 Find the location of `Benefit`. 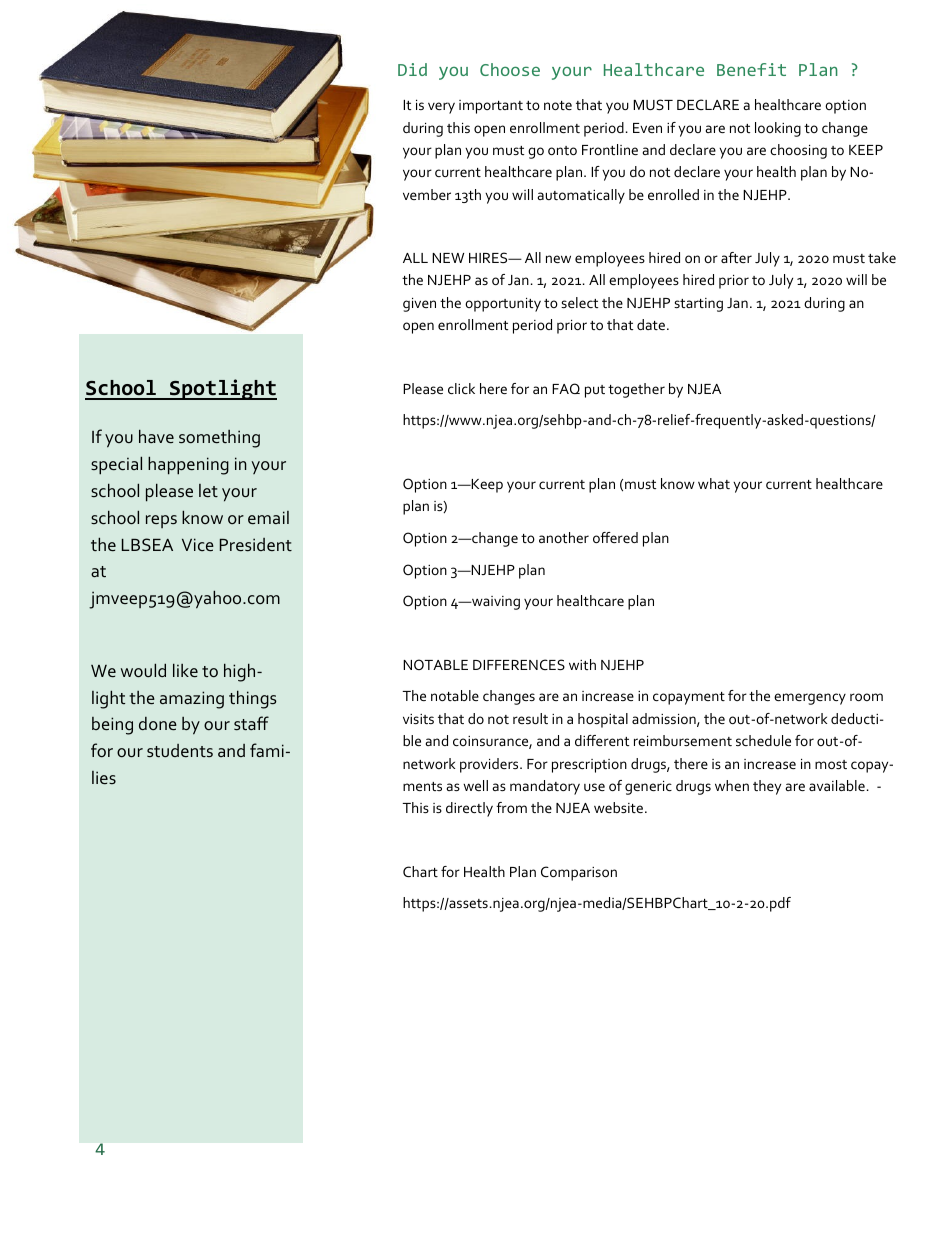

Benefit is located at coordinates (751, 69).
